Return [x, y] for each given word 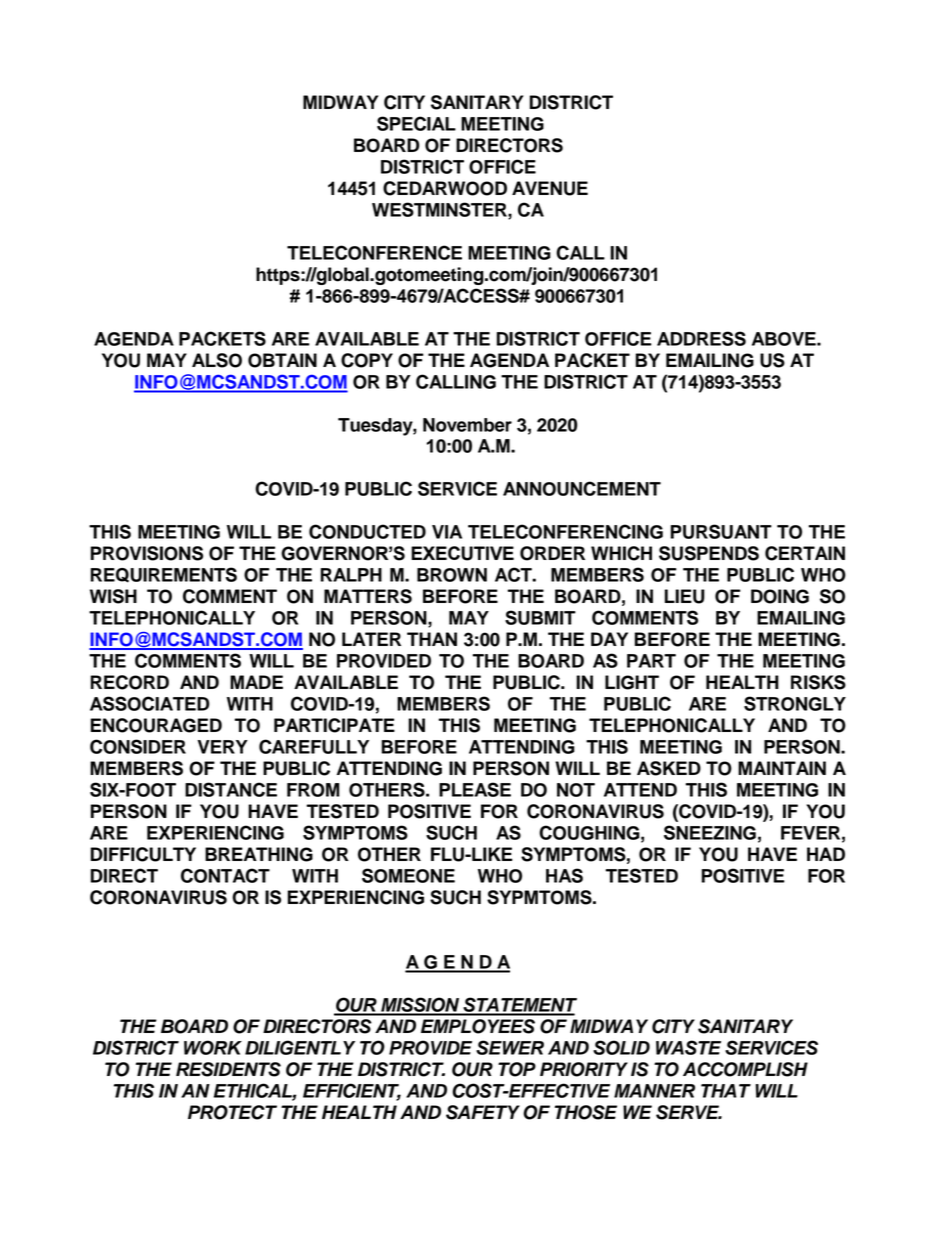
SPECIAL [416, 123]
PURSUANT [721, 531]
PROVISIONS [147, 553]
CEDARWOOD [445, 188]
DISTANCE [231, 789]
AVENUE [550, 188]
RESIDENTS [228, 1069]
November [467, 425]
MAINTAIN [782, 768]
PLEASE [475, 789]
